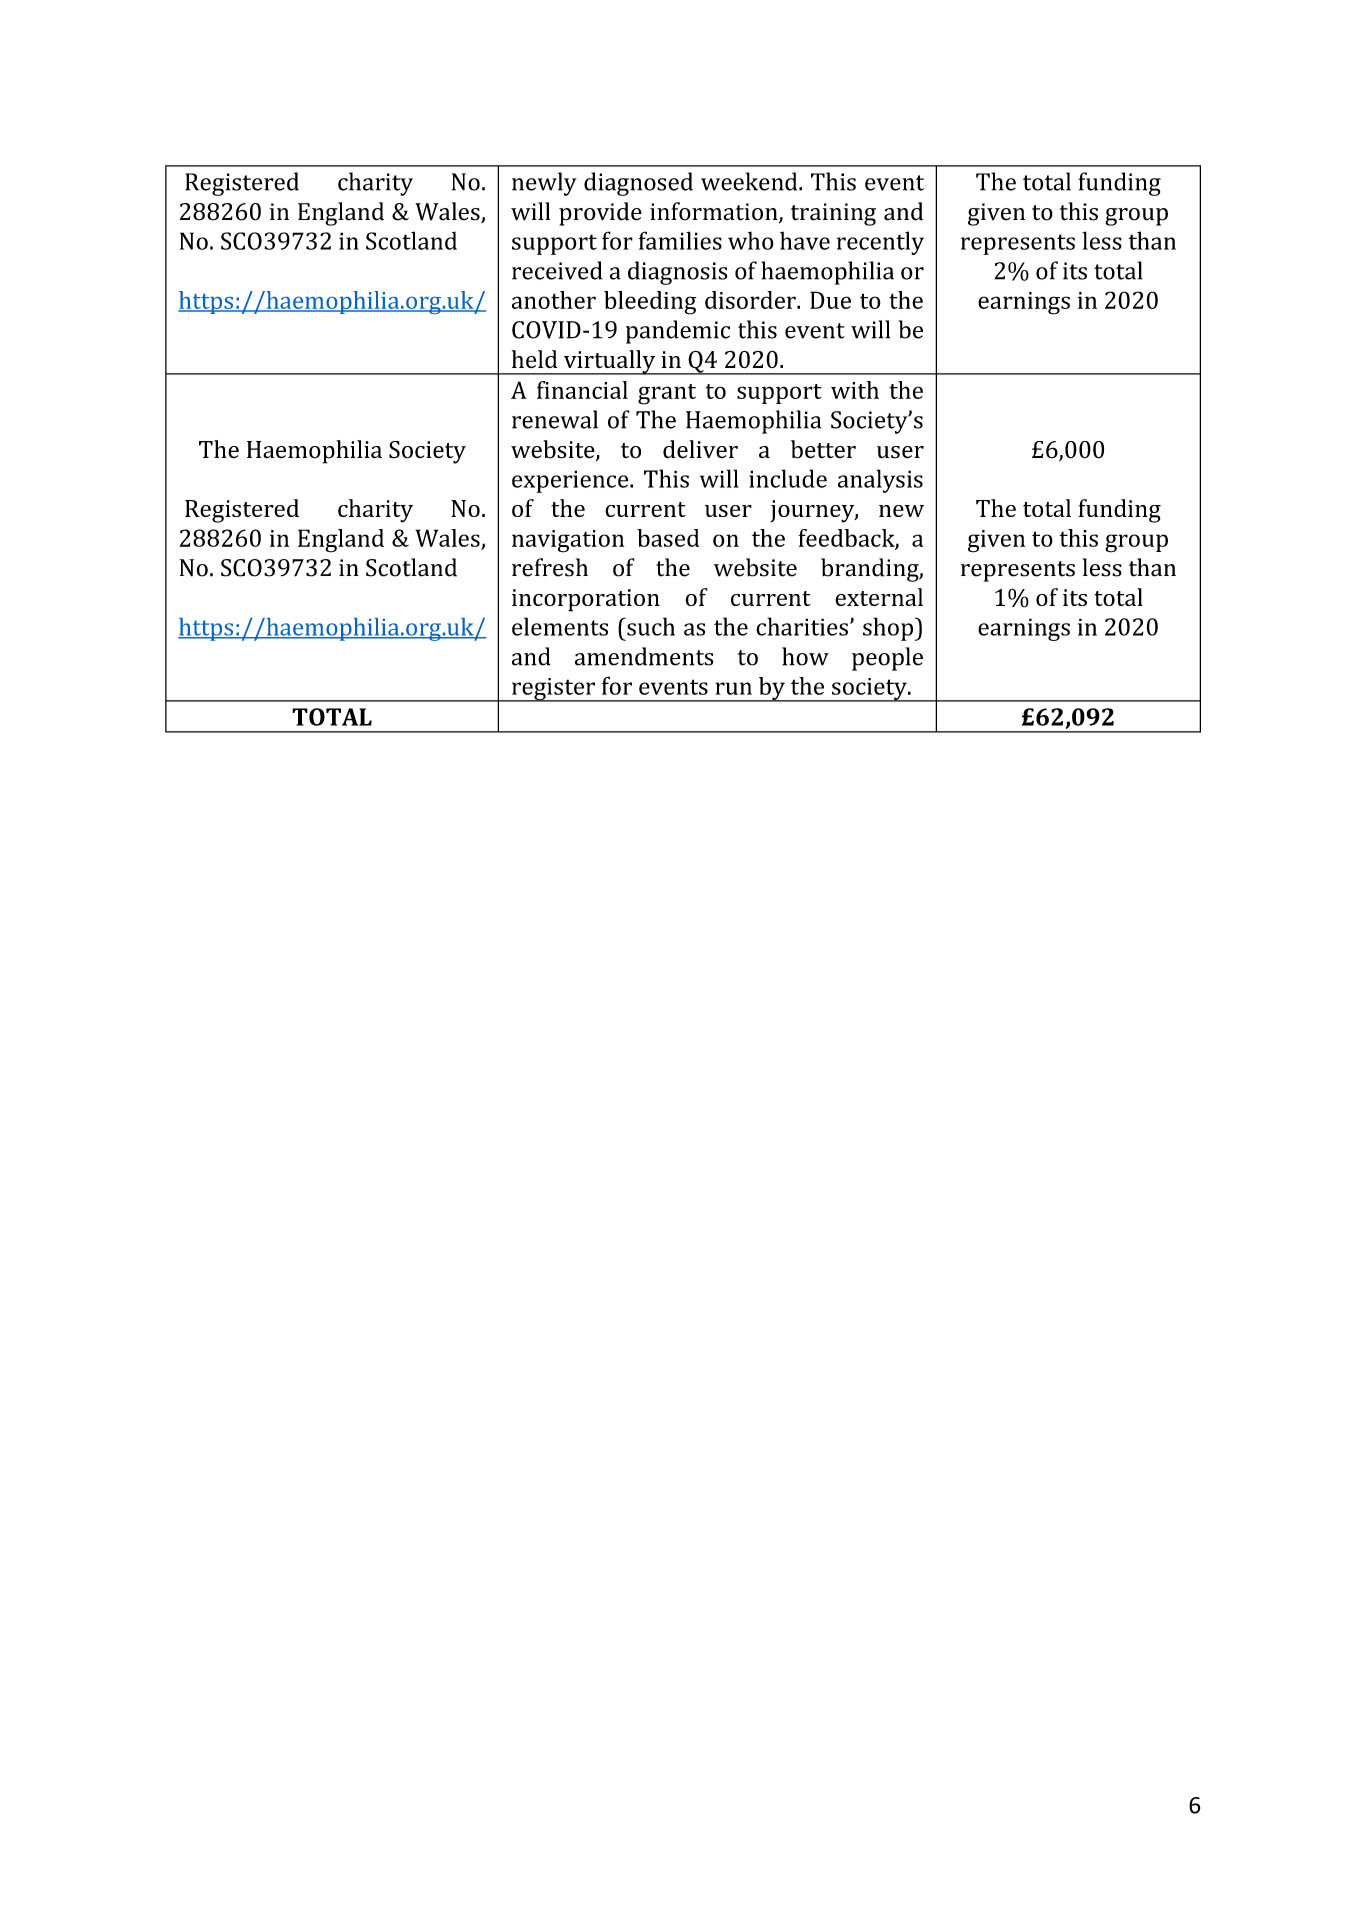 Image resolution: width=1366 pixels, height=1932 pixels. Describe the element at coordinates (600, 214) in the document. I see `provide` at that location.
